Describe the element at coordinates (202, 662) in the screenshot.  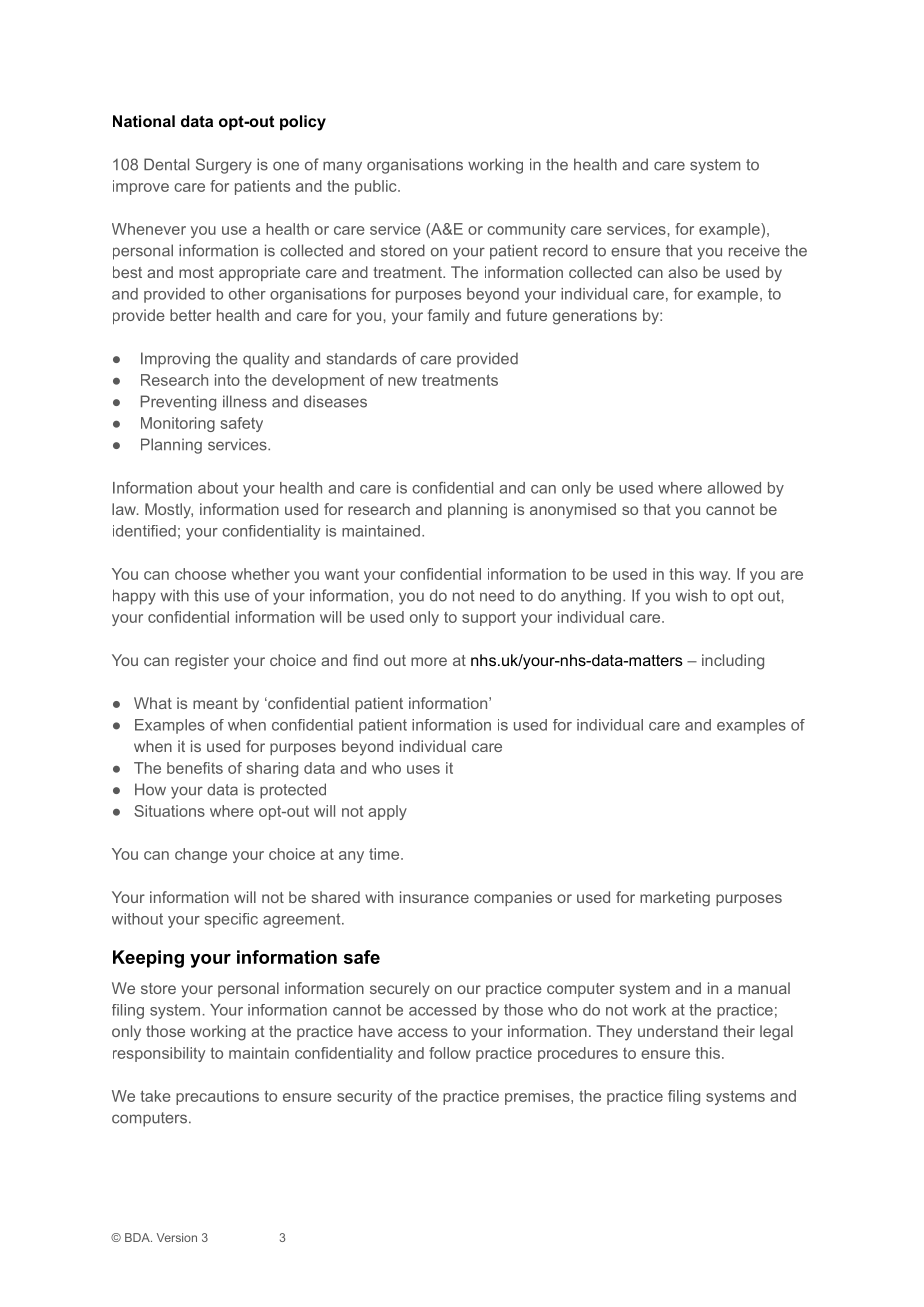
I see `register` at that location.
